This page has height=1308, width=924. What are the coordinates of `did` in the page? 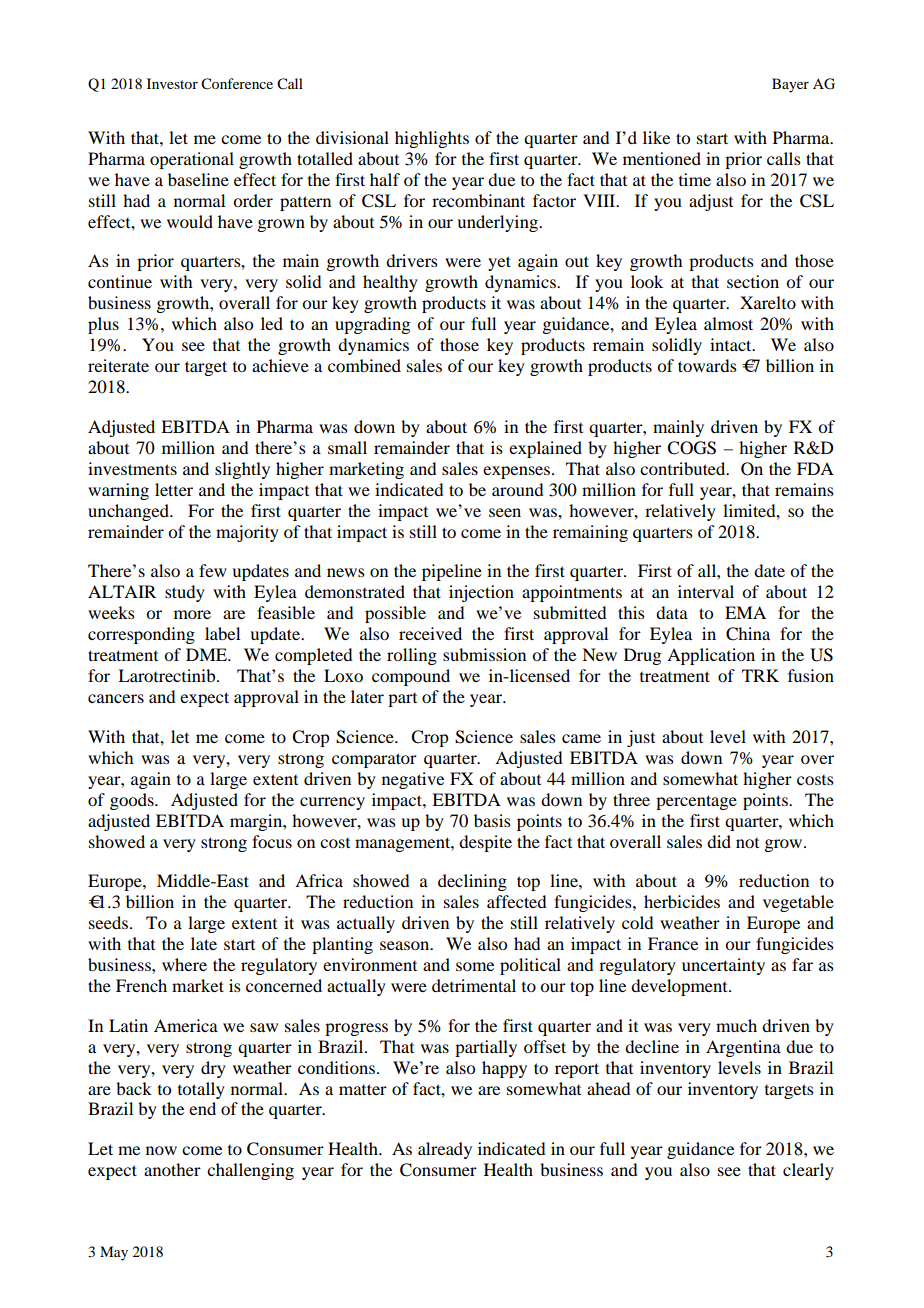 It's located at (719, 841).
